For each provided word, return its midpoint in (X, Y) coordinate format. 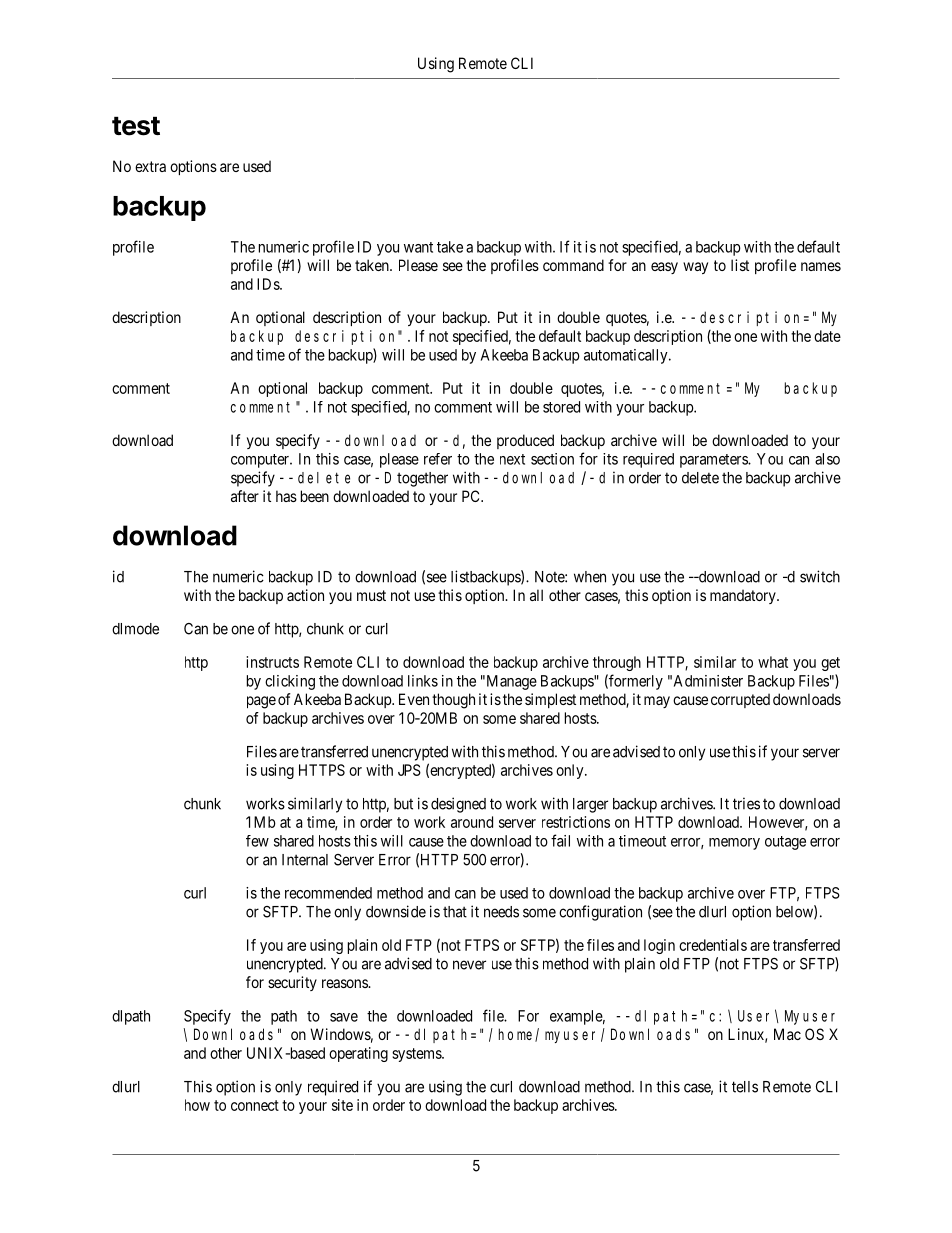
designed (458, 805)
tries (746, 803)
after (245, 496)
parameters (714, 461)
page (261, 702)
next (512, 459)
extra (150, 166)
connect (255, 1105)
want (418, 247)
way (695, 268)
